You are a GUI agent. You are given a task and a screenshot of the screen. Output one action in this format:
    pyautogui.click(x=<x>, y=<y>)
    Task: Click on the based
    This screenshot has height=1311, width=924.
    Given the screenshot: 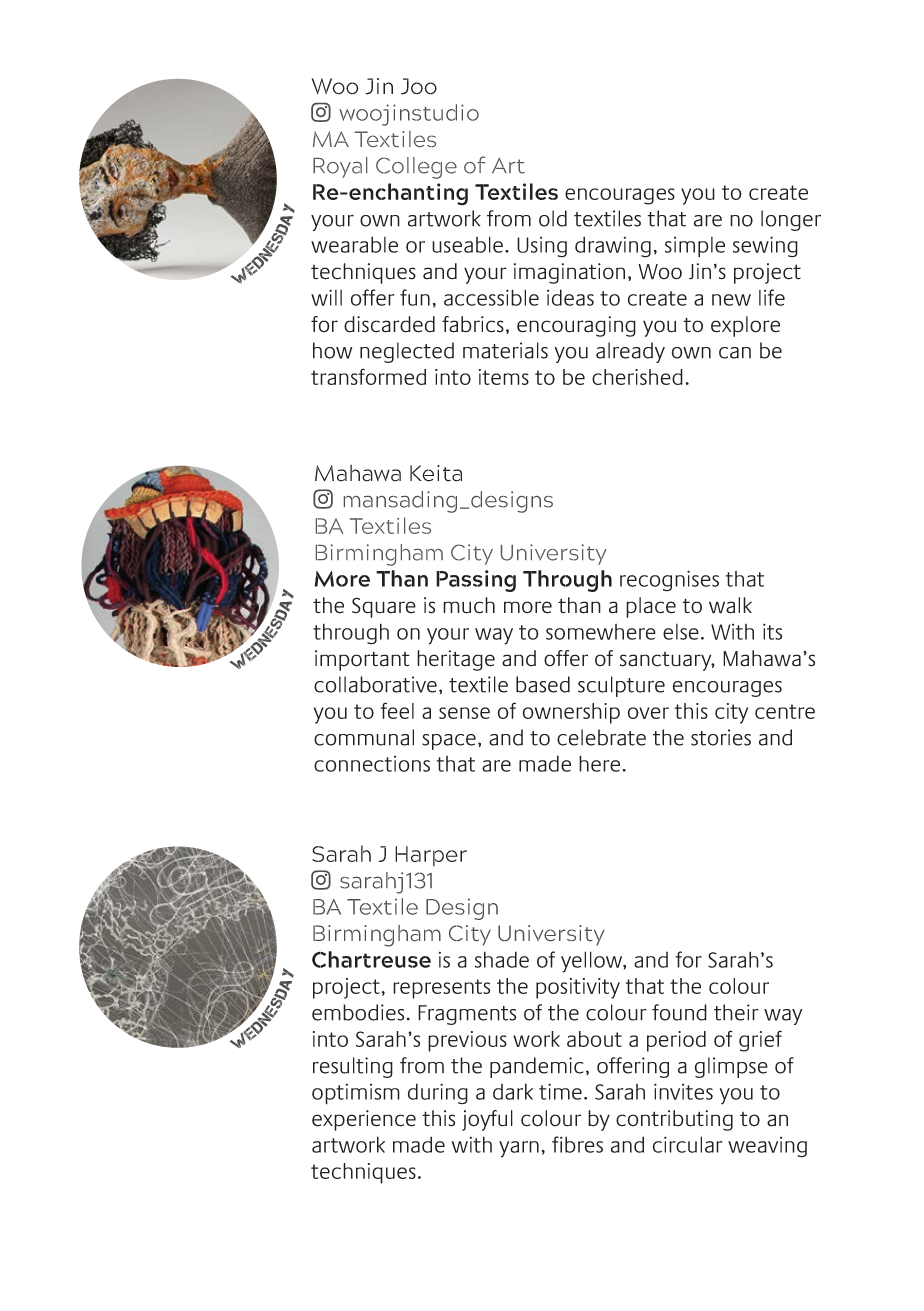 What is the action you would take?
    pyautogui.click(x=543, y=684)
